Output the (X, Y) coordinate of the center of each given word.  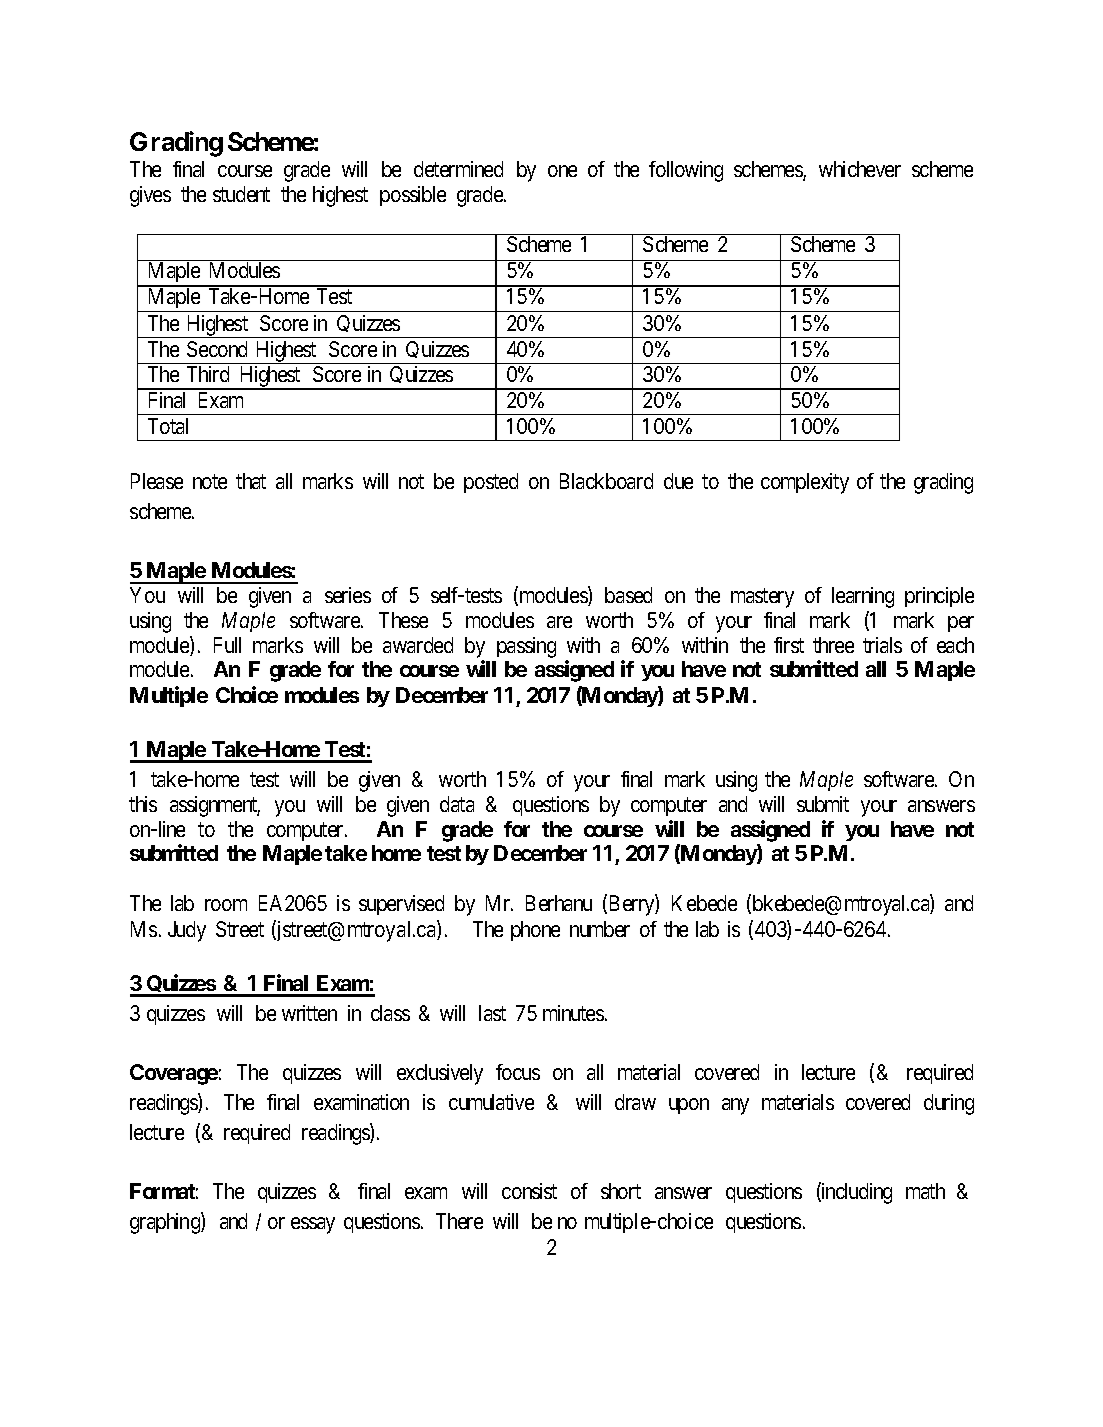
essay (313, 1225)
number (600, 929)
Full (227, 645)
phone (535, 931)
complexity (805, 483)
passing (526, 647)
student (241, 194)
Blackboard (606, 481)
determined (458, 169)
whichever (860, 169)
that (251, 481)
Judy (187, 931)
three (833, 645)
